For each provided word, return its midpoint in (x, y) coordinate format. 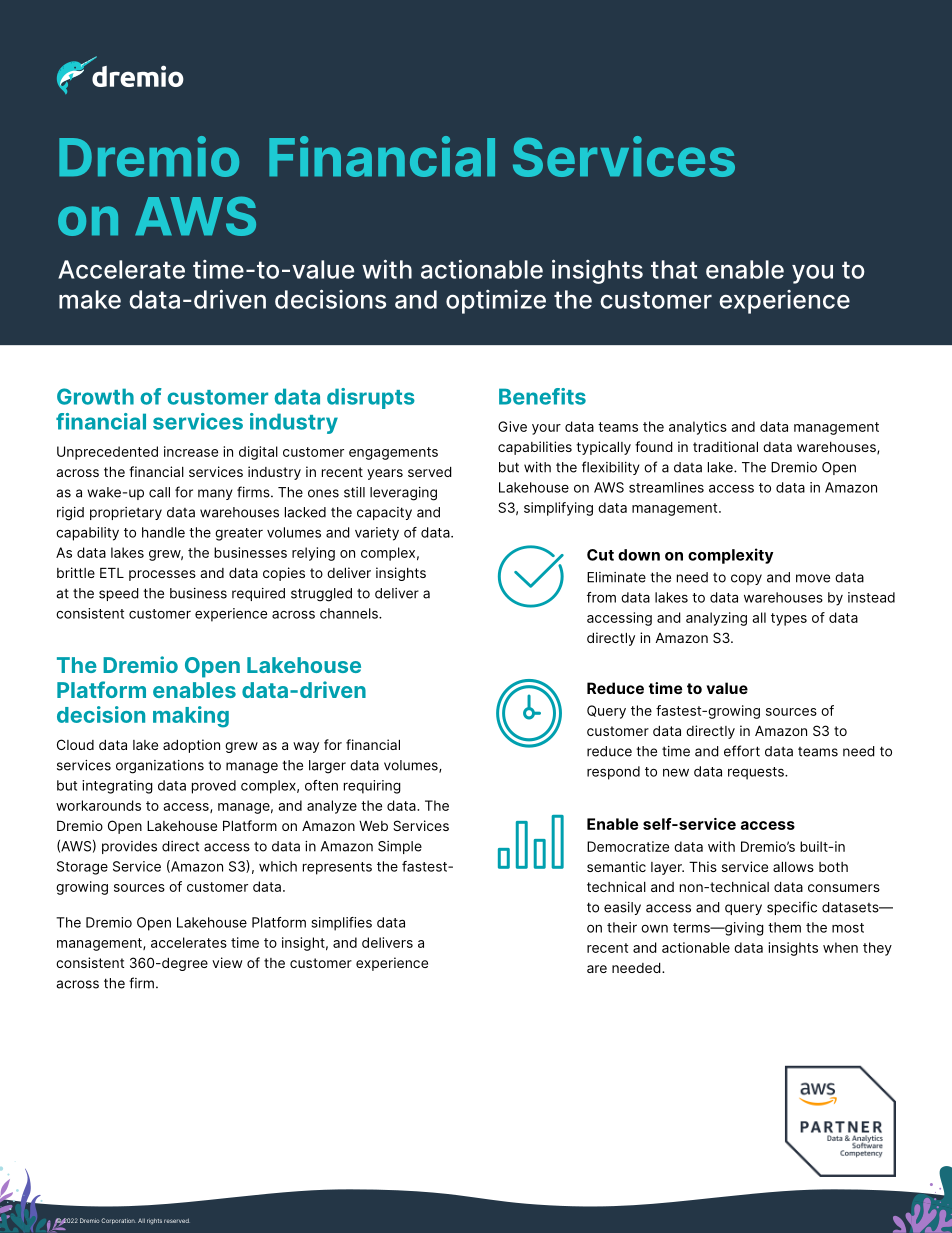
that (674, 269)
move (813, 578)
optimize (496, 302)
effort (742, 751)
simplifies (342, 924)
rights (154, 1221)
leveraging (403, 494)
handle (163, 532)
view (227, 962)
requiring (372, 787)
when (840, 947)
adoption (191, 746)
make (90, 299)
